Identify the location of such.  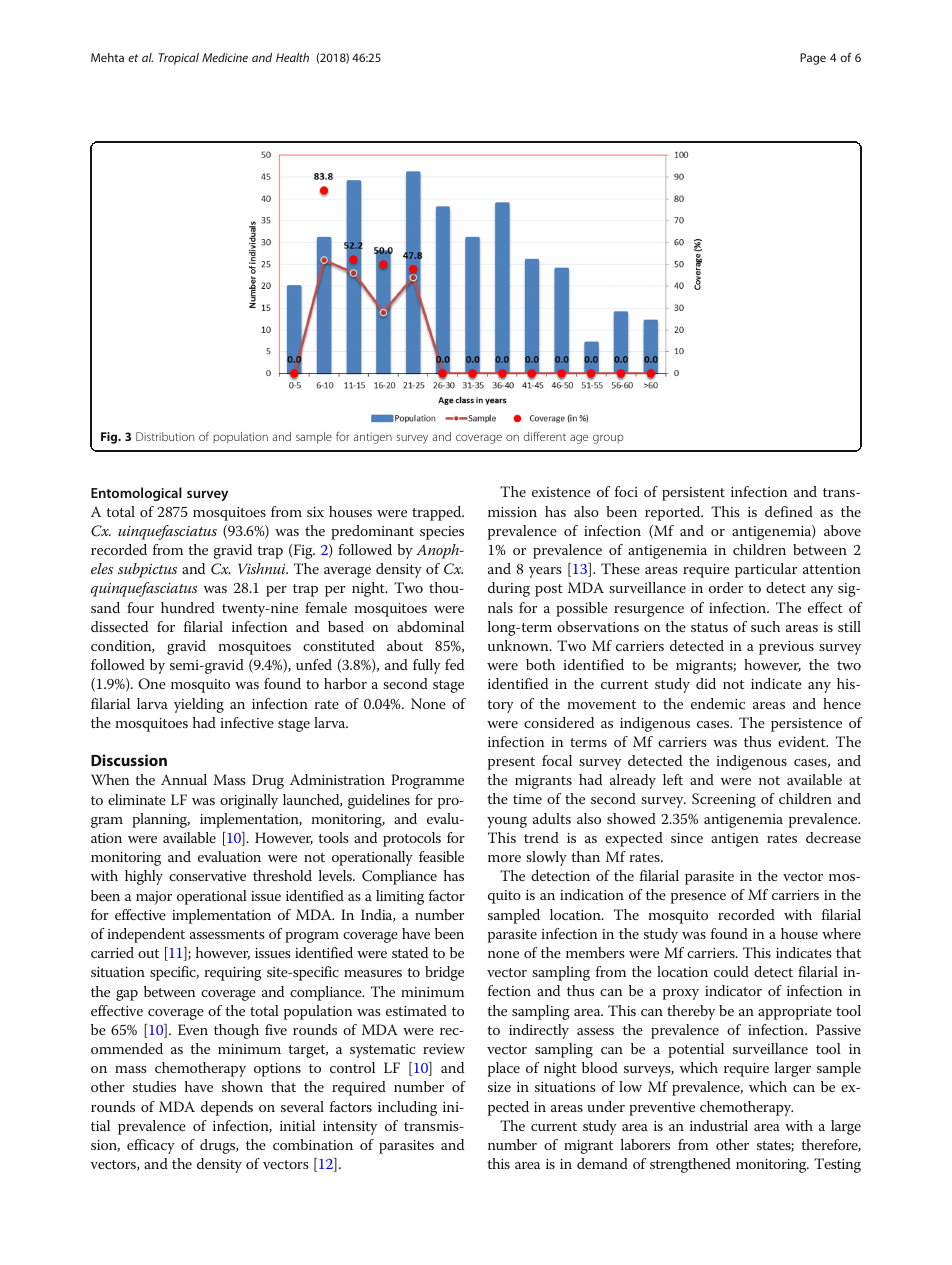
(765, 626).
